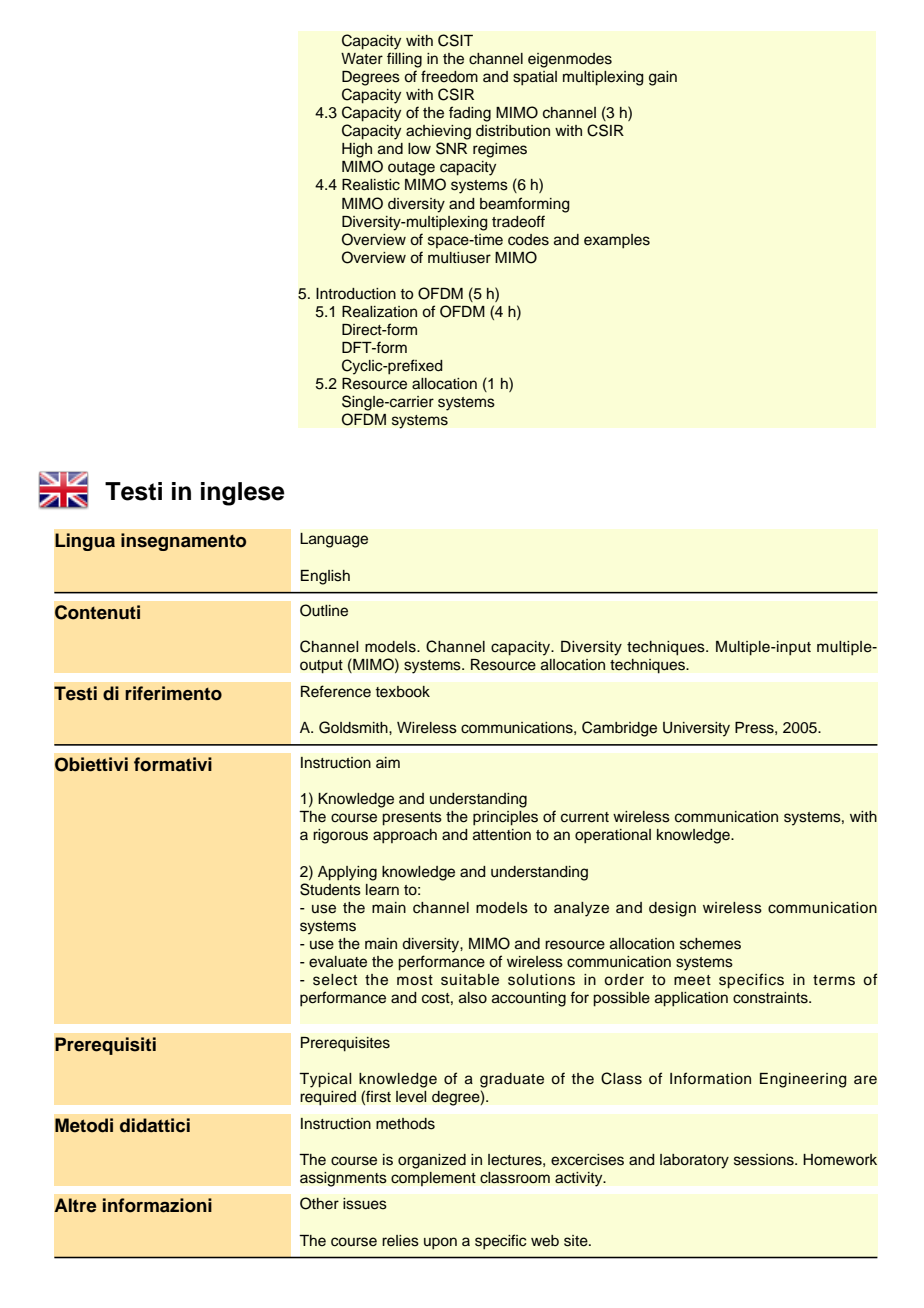  I want to click on inglese, so click(243, 494).
